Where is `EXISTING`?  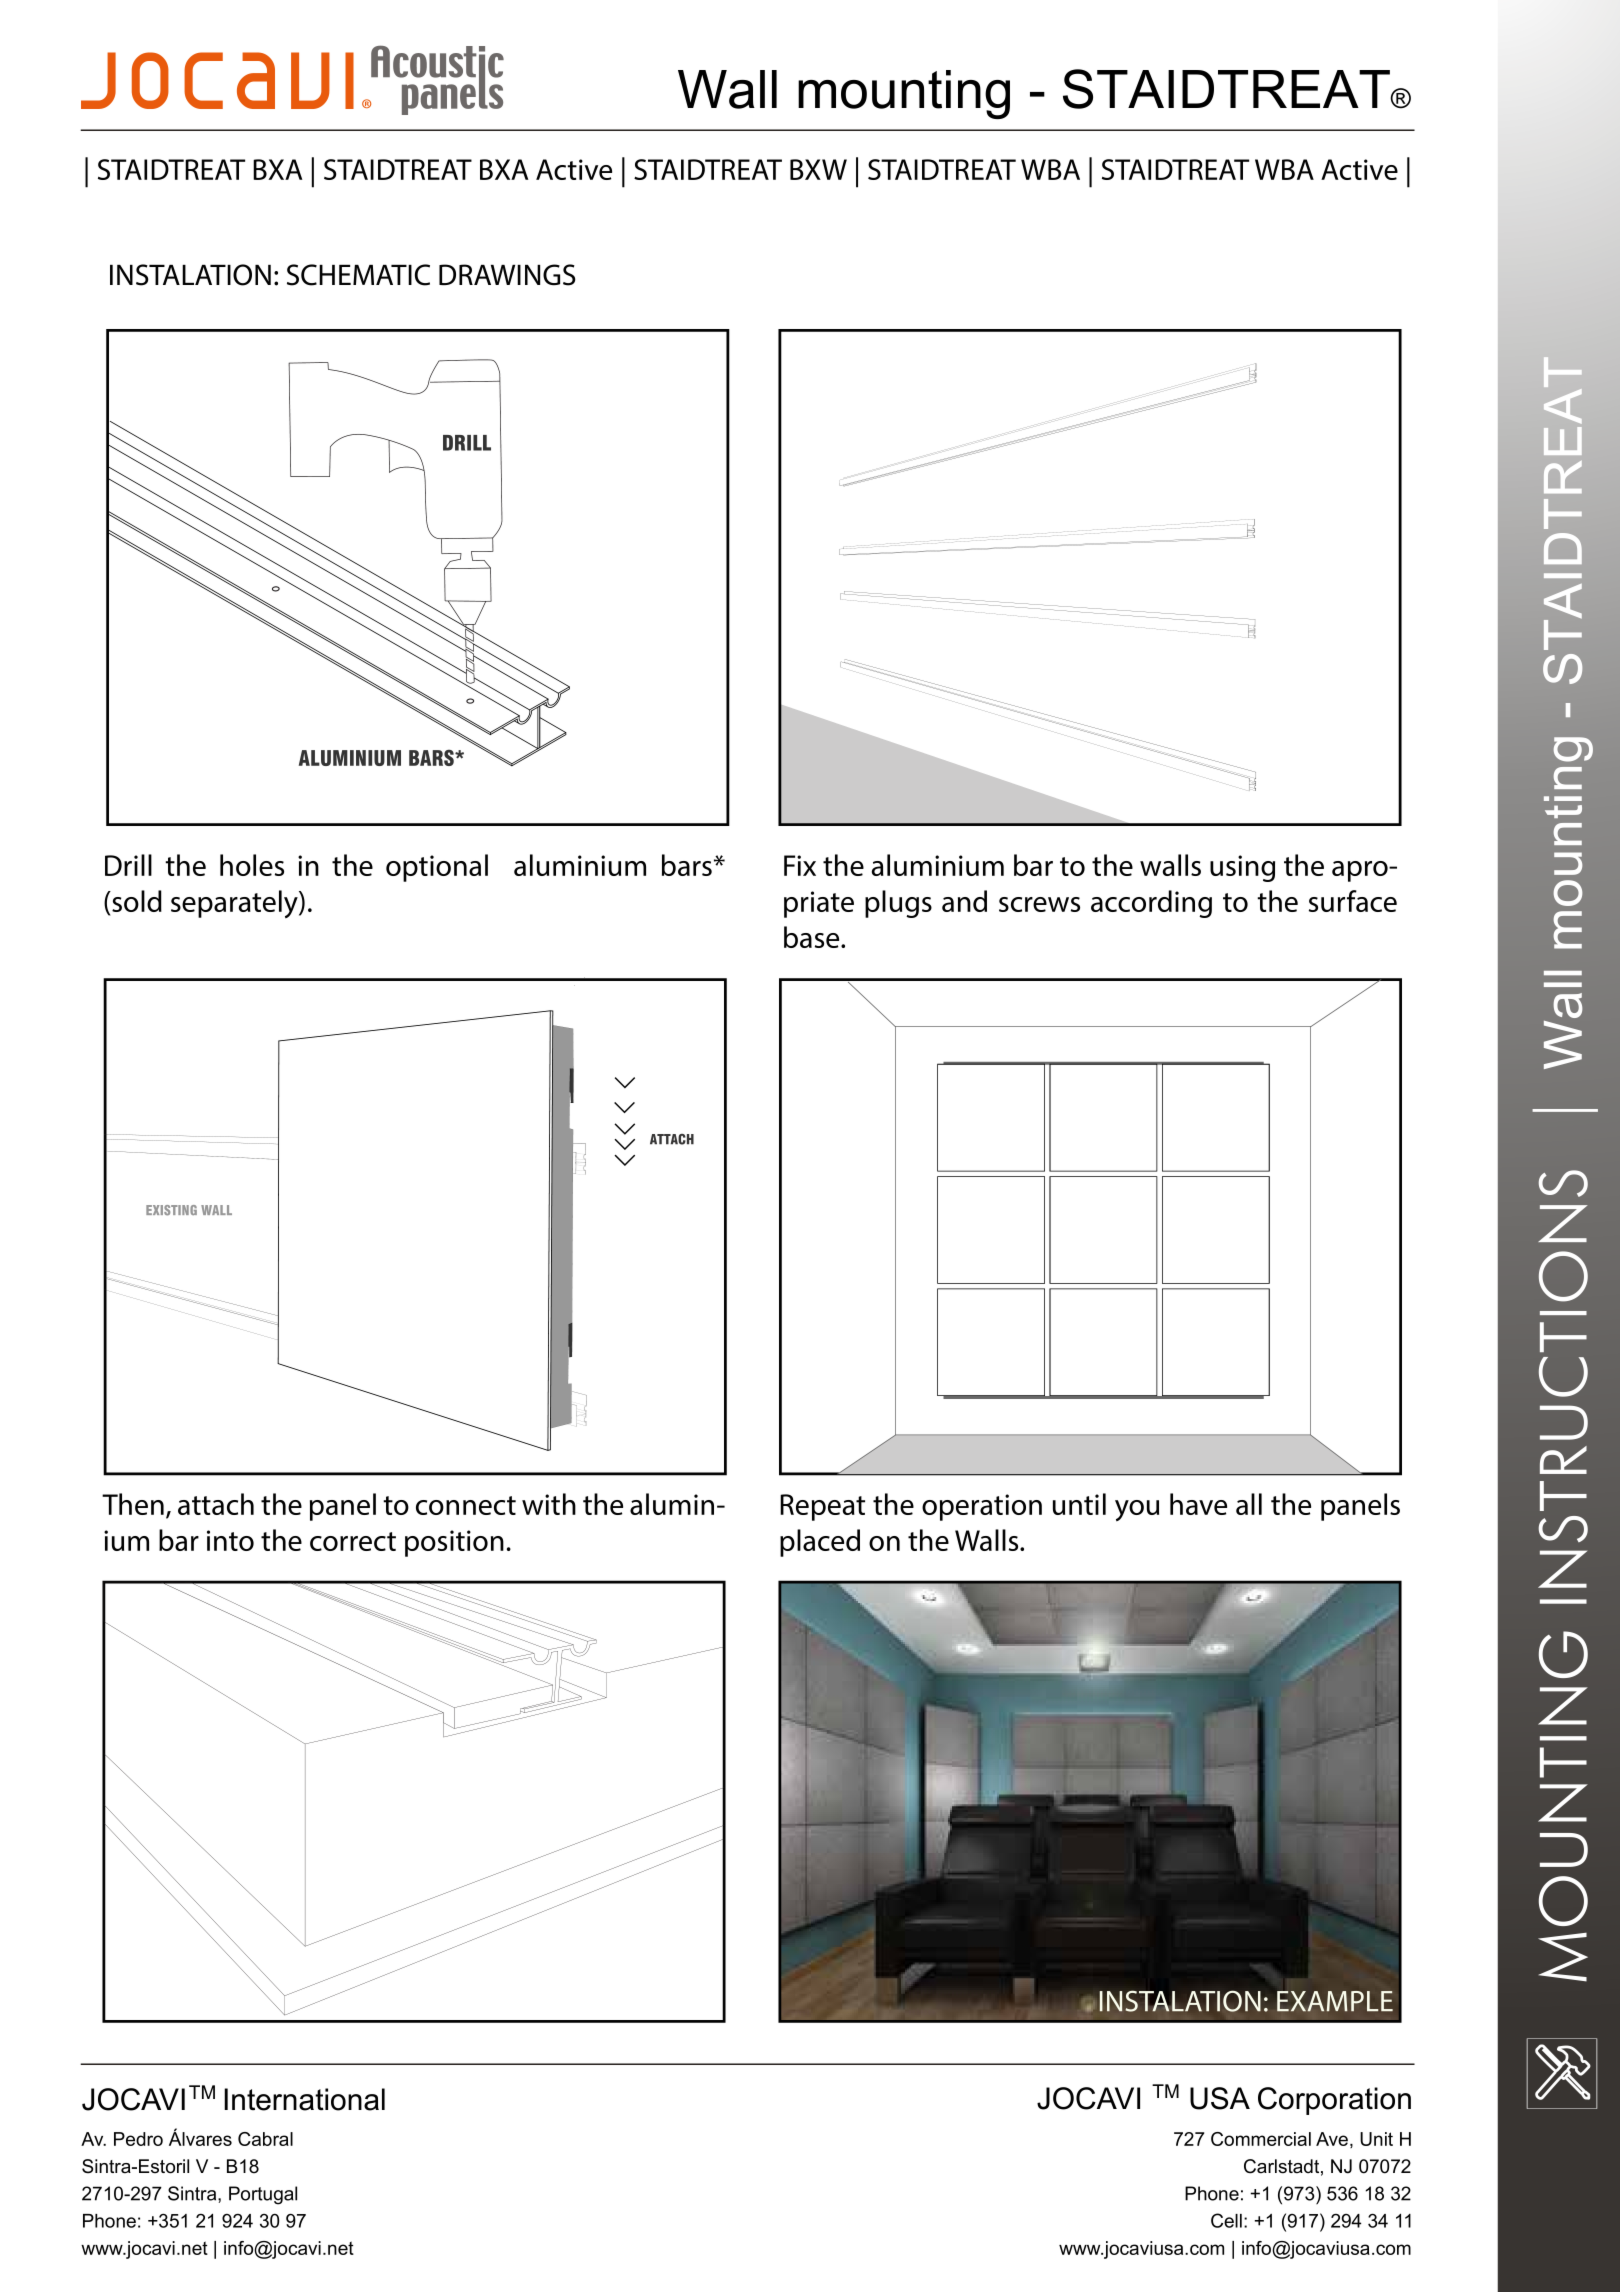 EXISTING is located at coordinates (171, 1210).
